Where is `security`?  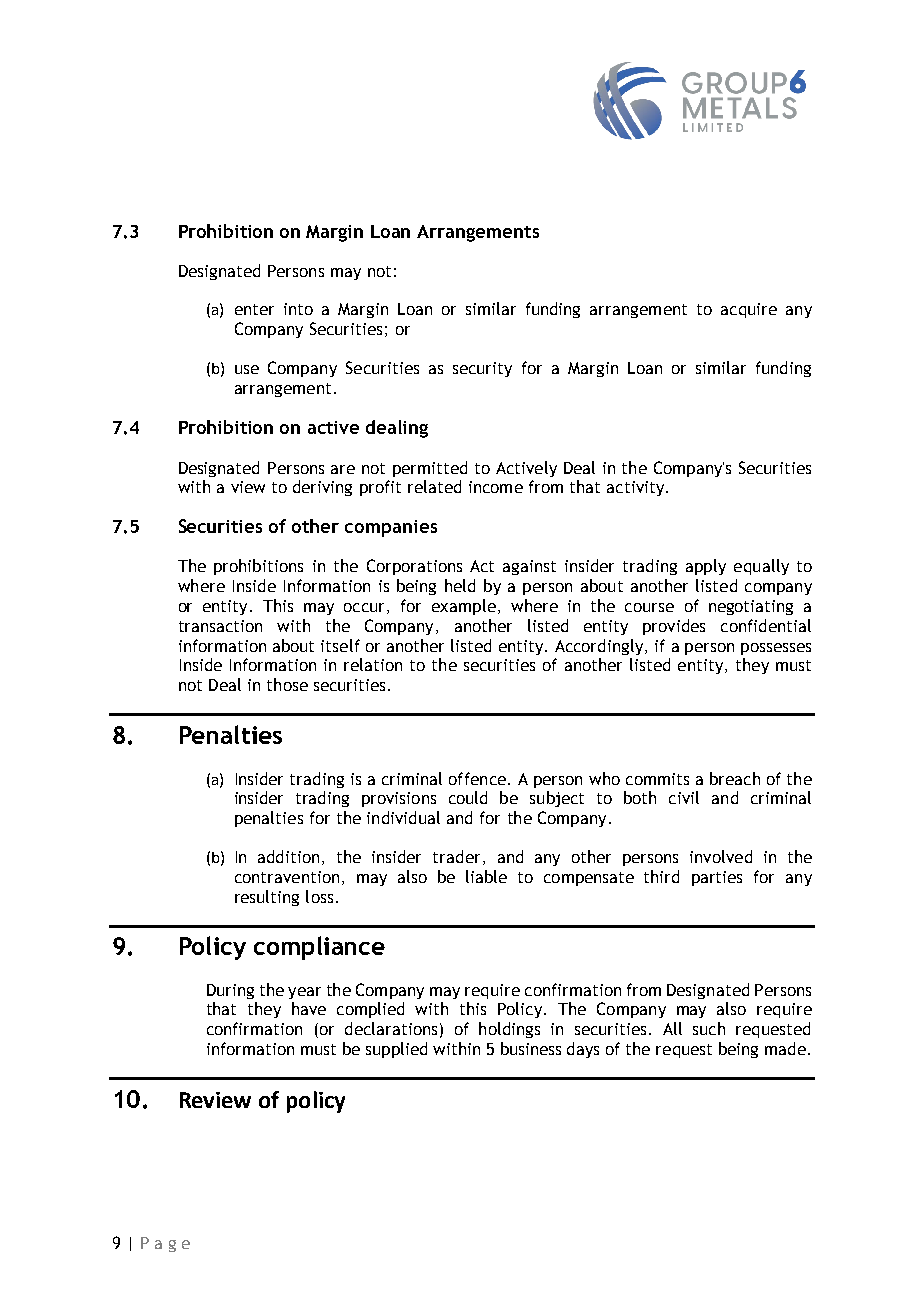 security is located at coordinates (482, 369).
